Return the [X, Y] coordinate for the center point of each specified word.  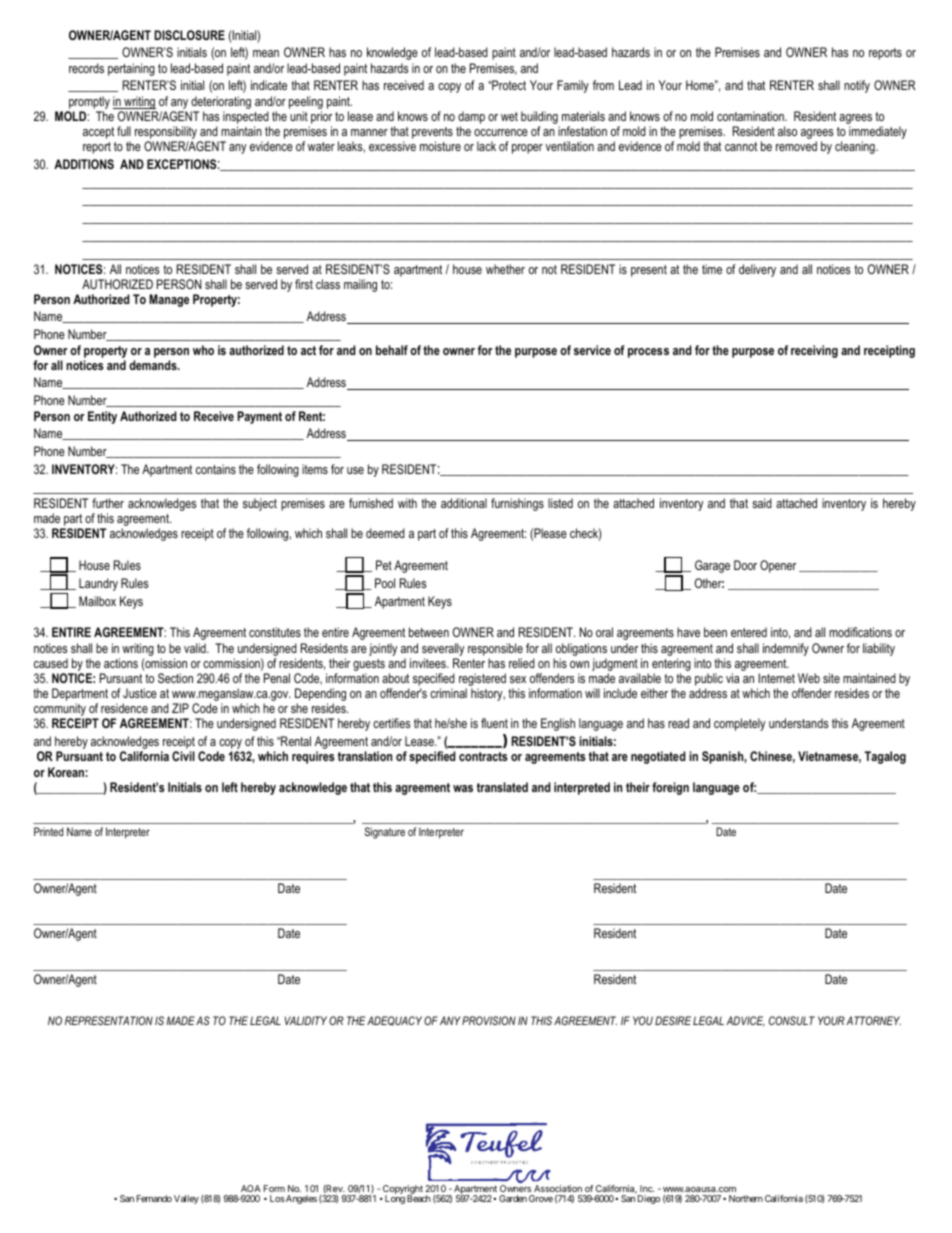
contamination [751, 116]
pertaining [131, 69]
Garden [513, 1198]
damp [471, 119]
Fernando [154, 1198]
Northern [746, 1198]
